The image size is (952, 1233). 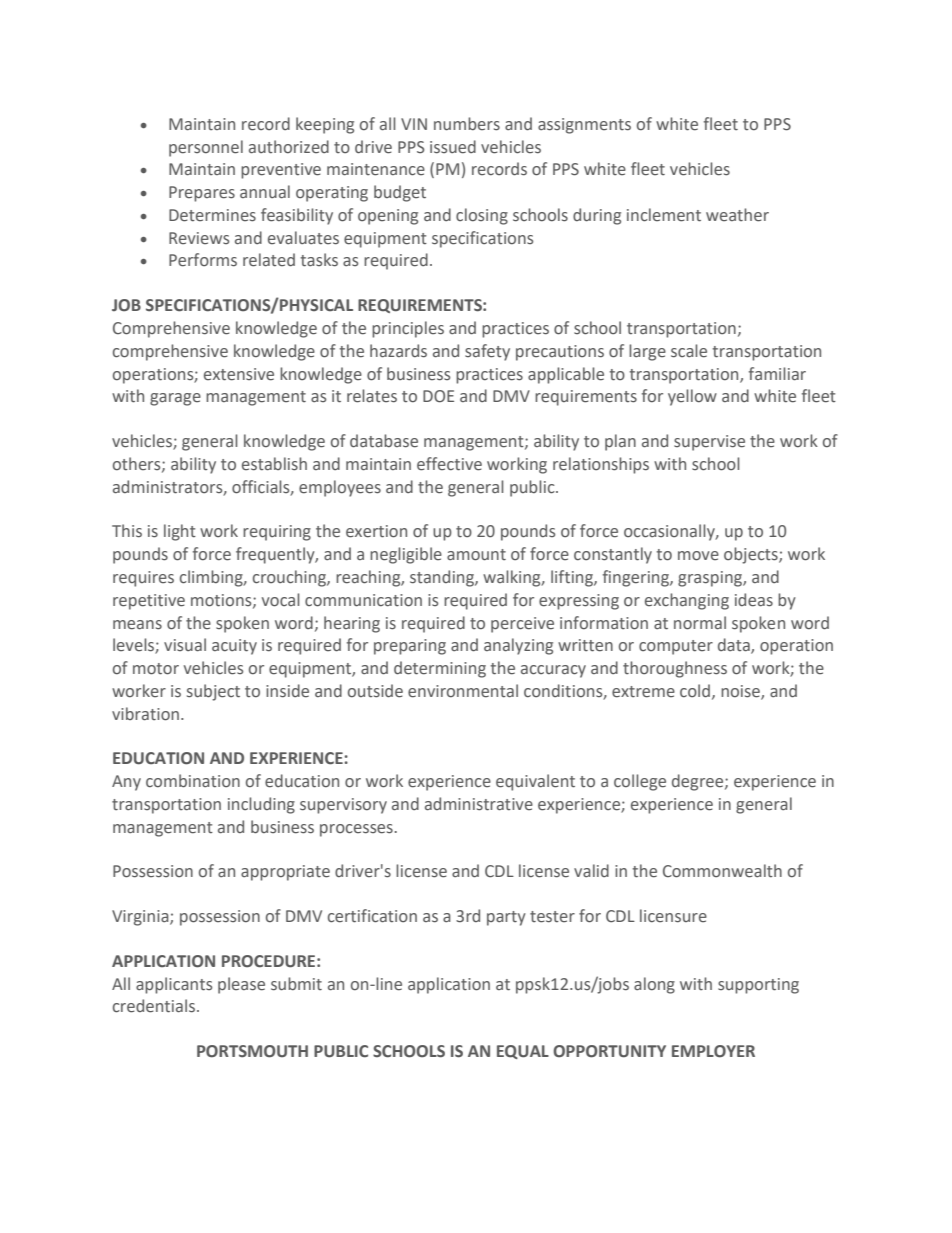 I want to click on inclement, so click(x=664, y=215).
